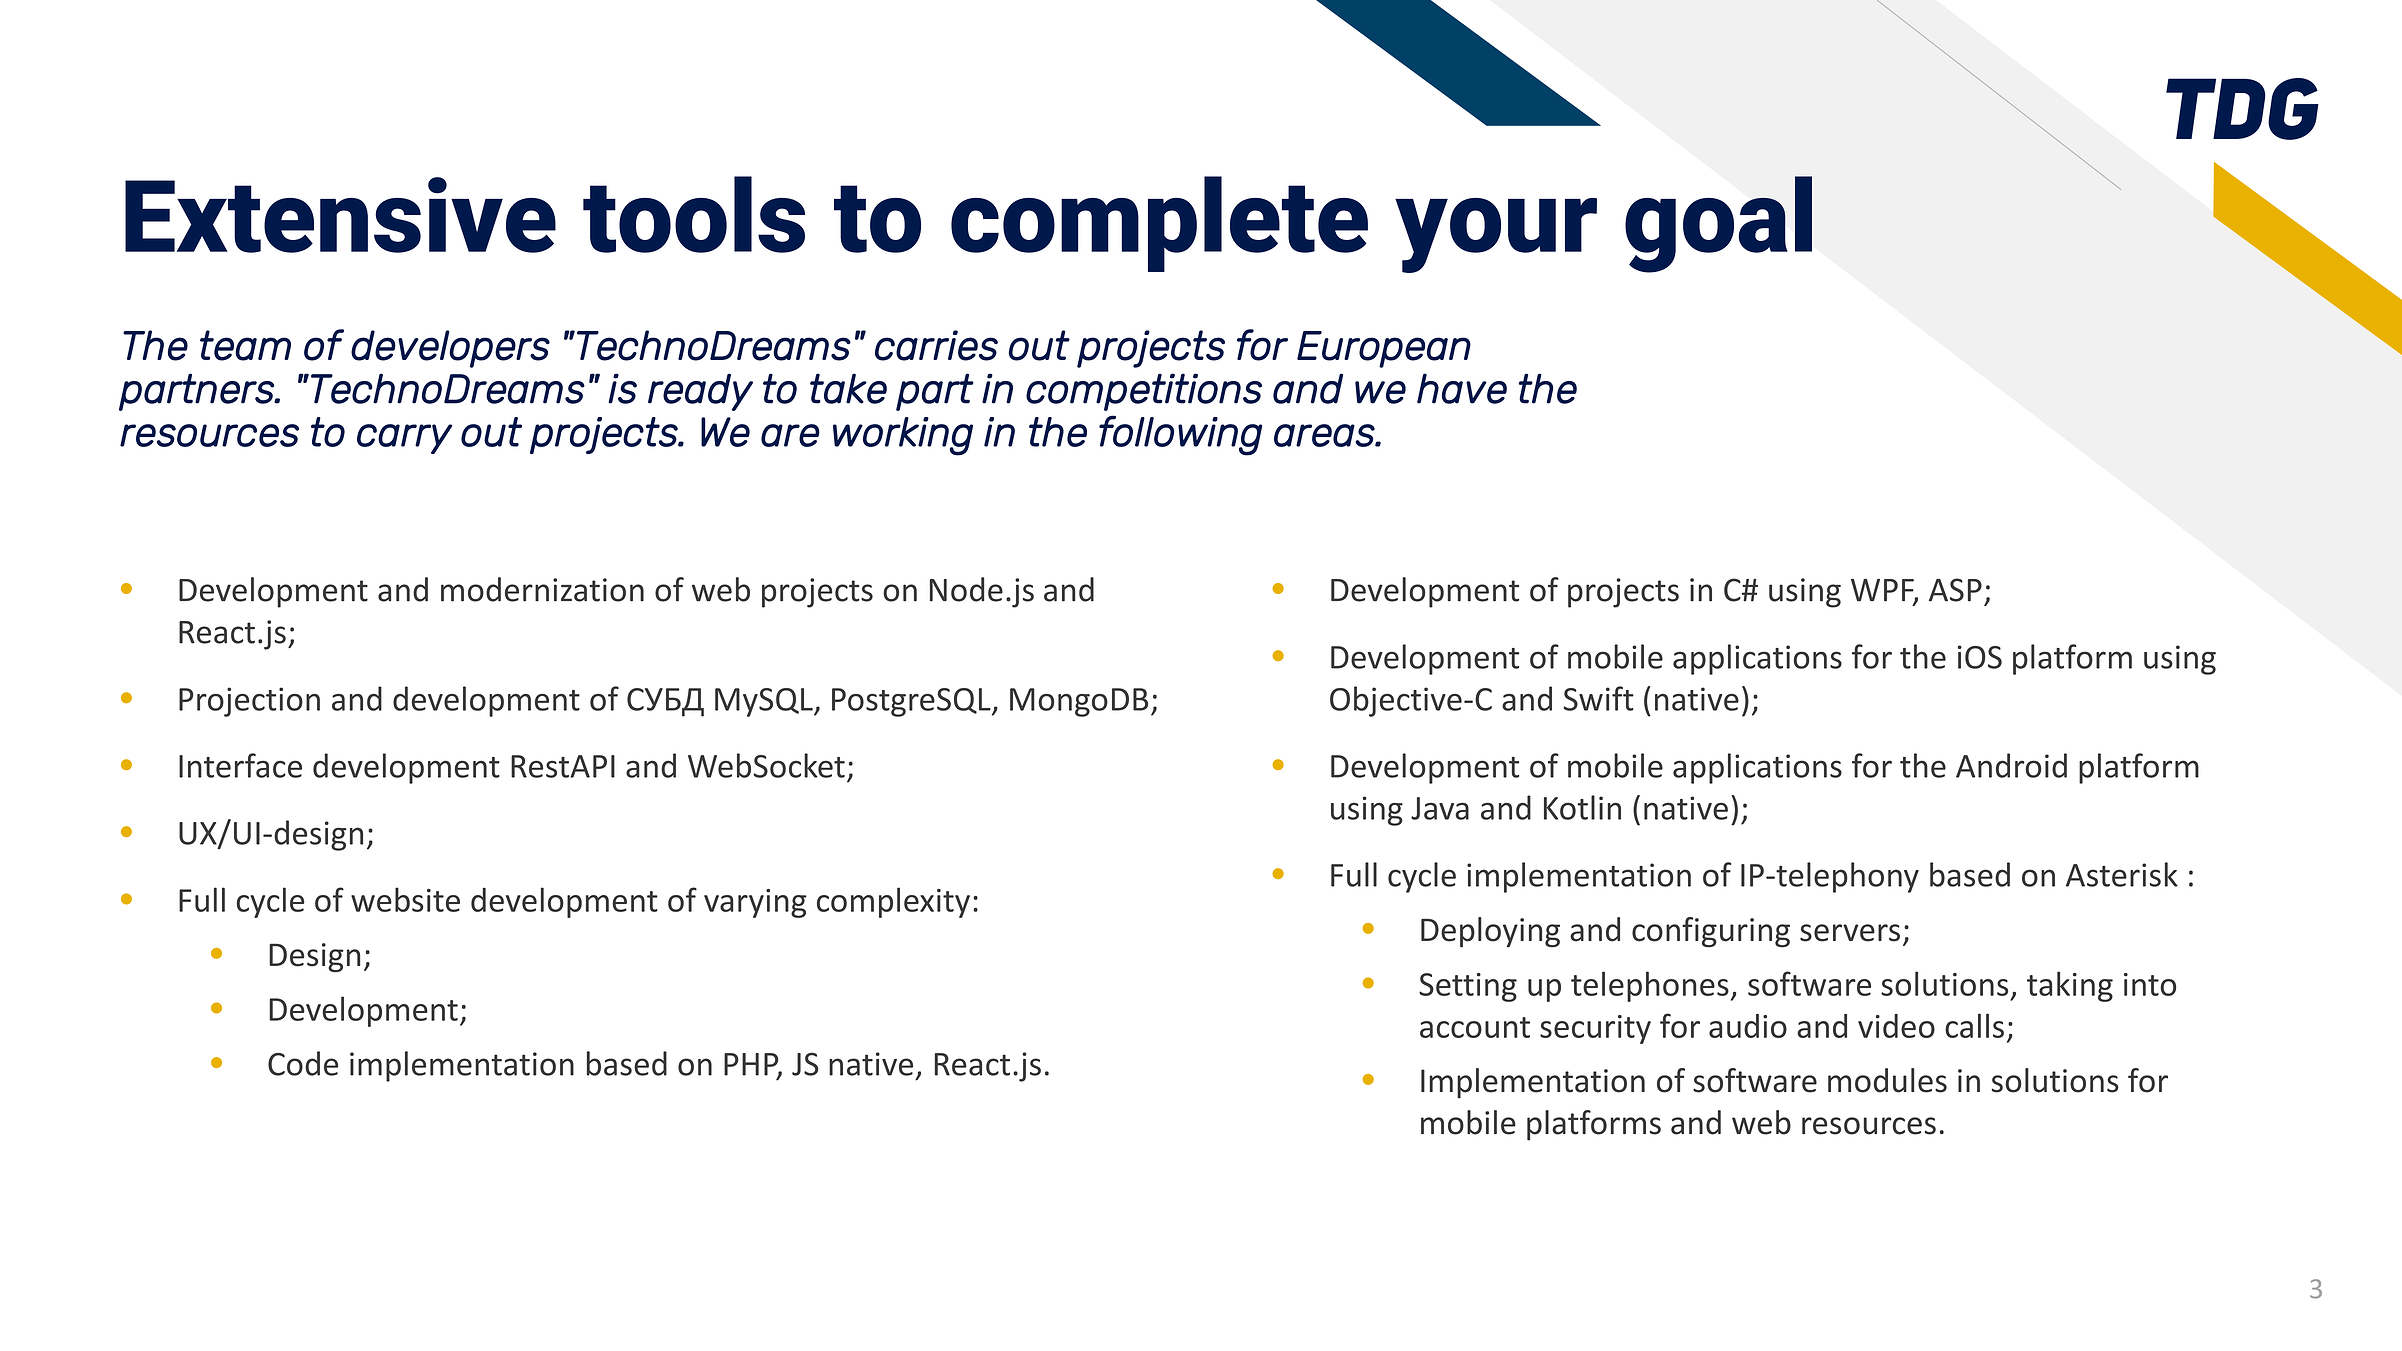 The image size is (2402, 1351). What do you see at coordinates (1955, 590) in the screenshot?
I see `ASP` at bounding box center [1955, 590].
